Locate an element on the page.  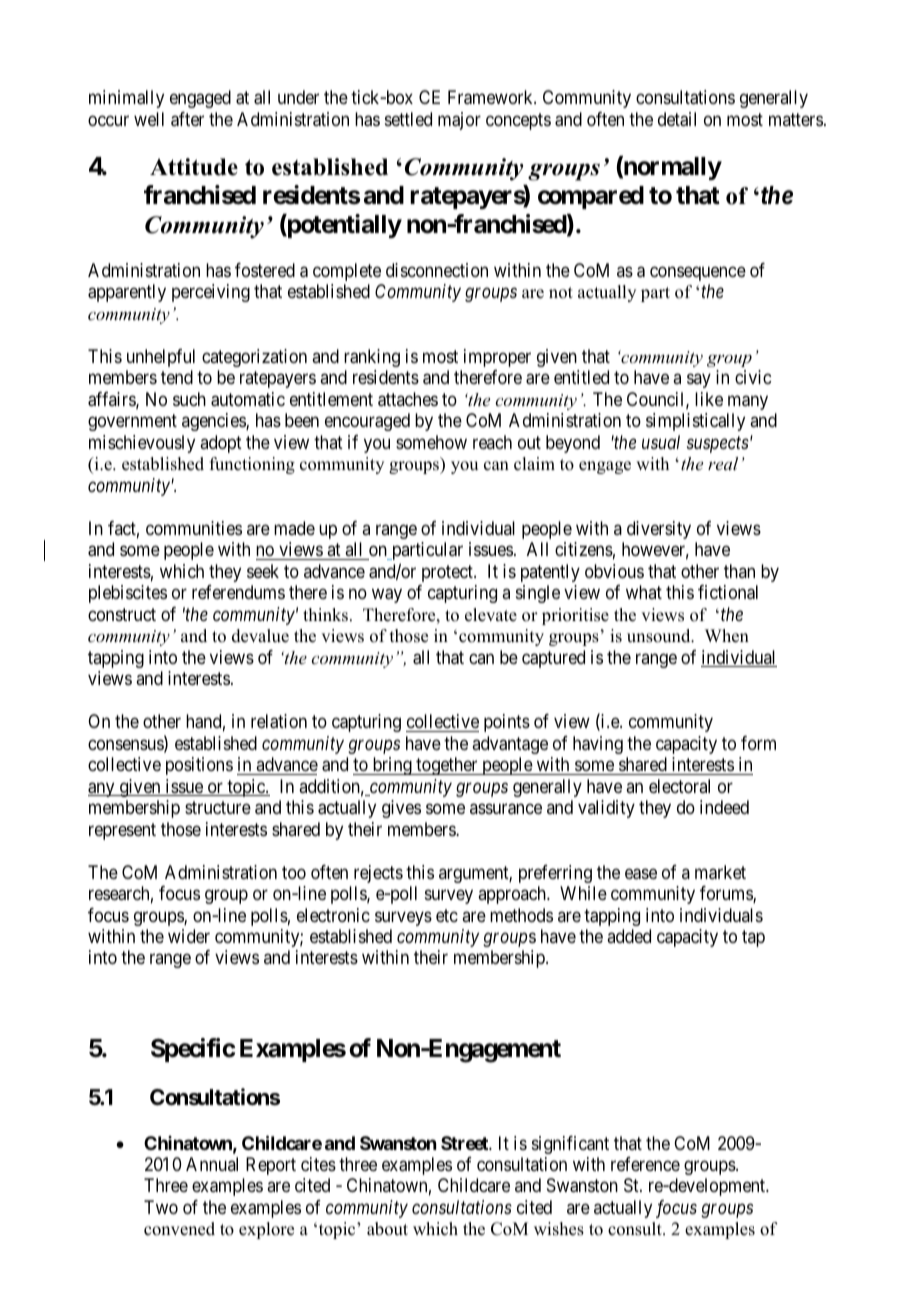
such is located at coordinates (189, 399).
